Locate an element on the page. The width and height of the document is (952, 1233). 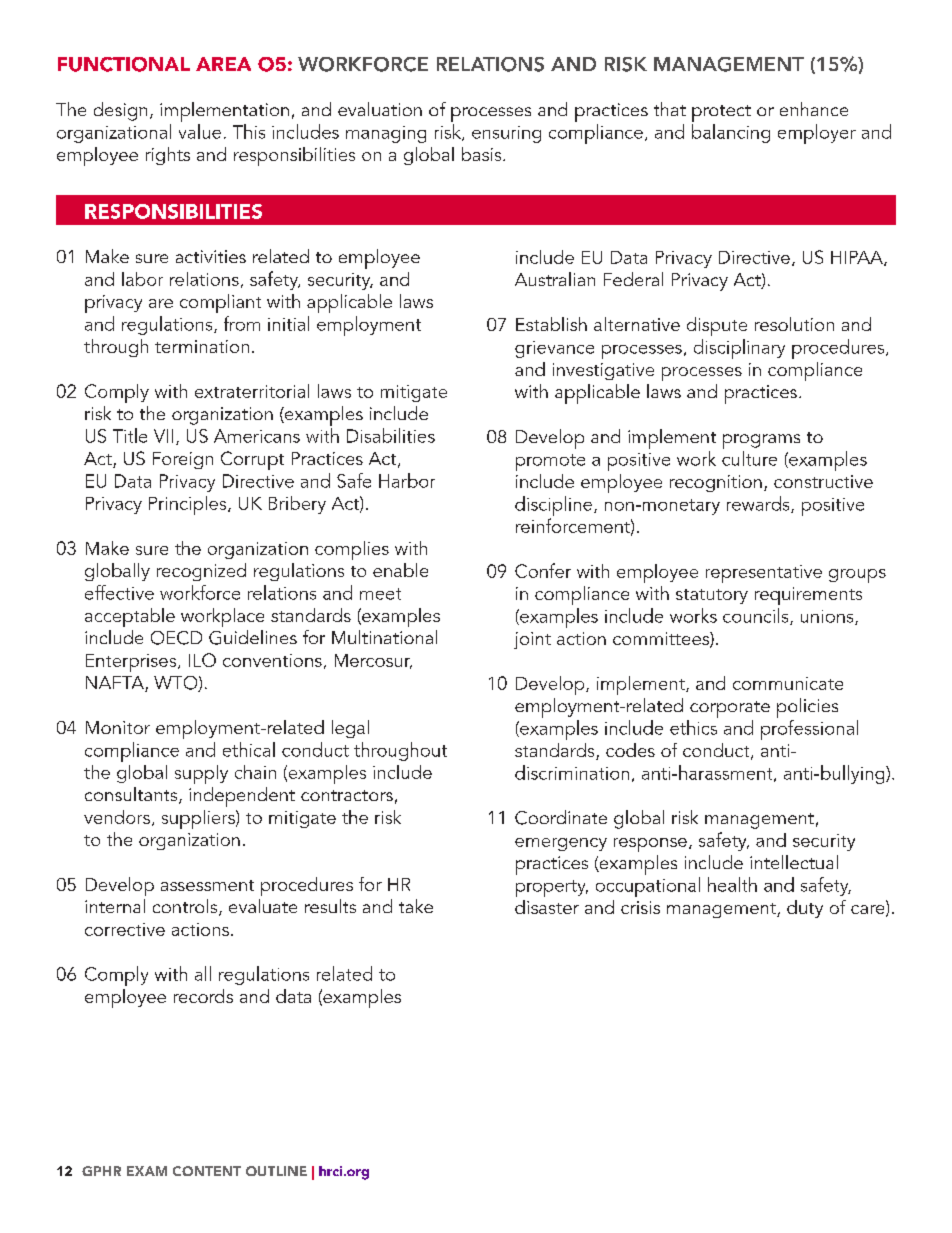
value is located at coordinates (200, 131).
